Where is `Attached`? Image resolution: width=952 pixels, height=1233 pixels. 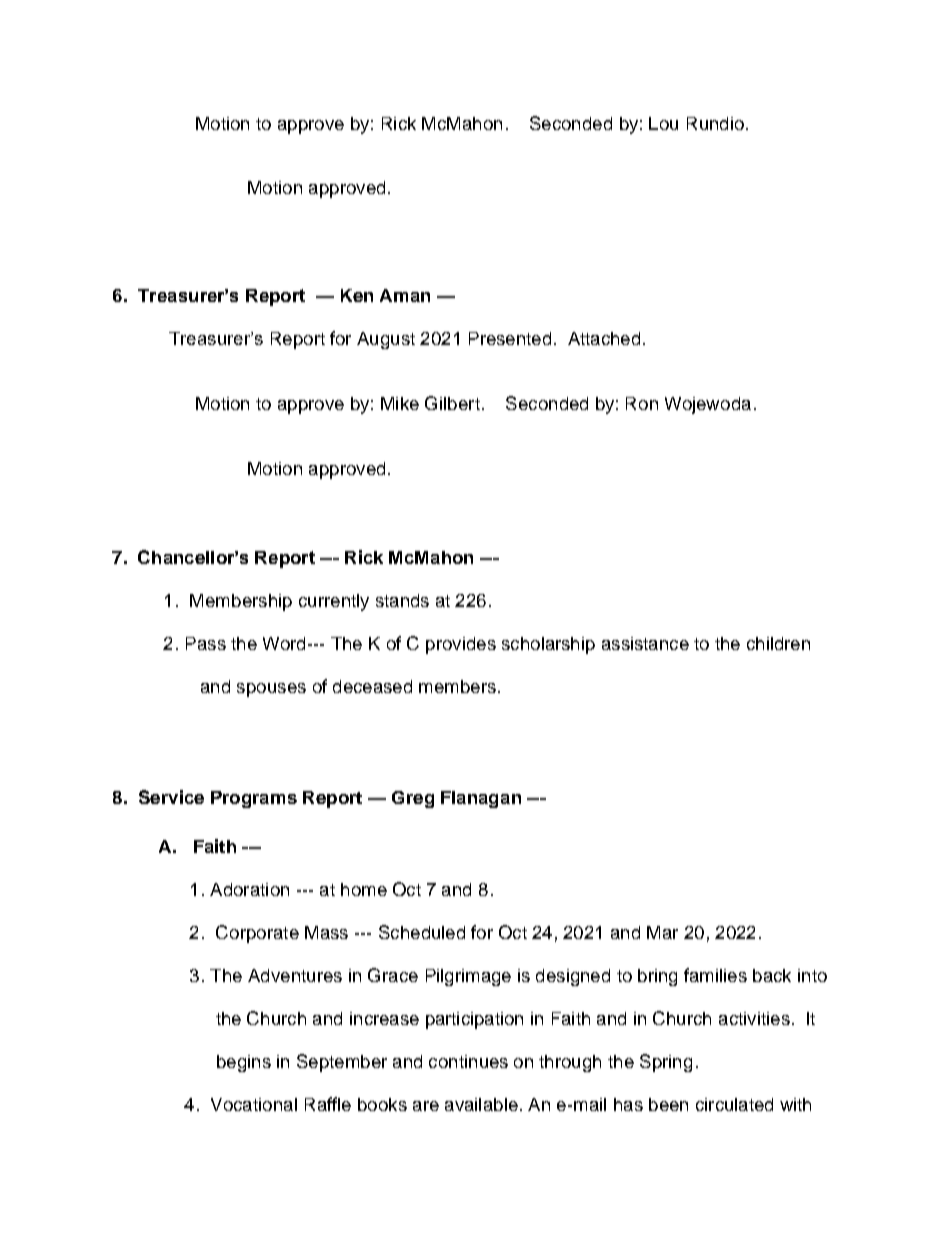
Attached is located at coordinates (604, 338).
